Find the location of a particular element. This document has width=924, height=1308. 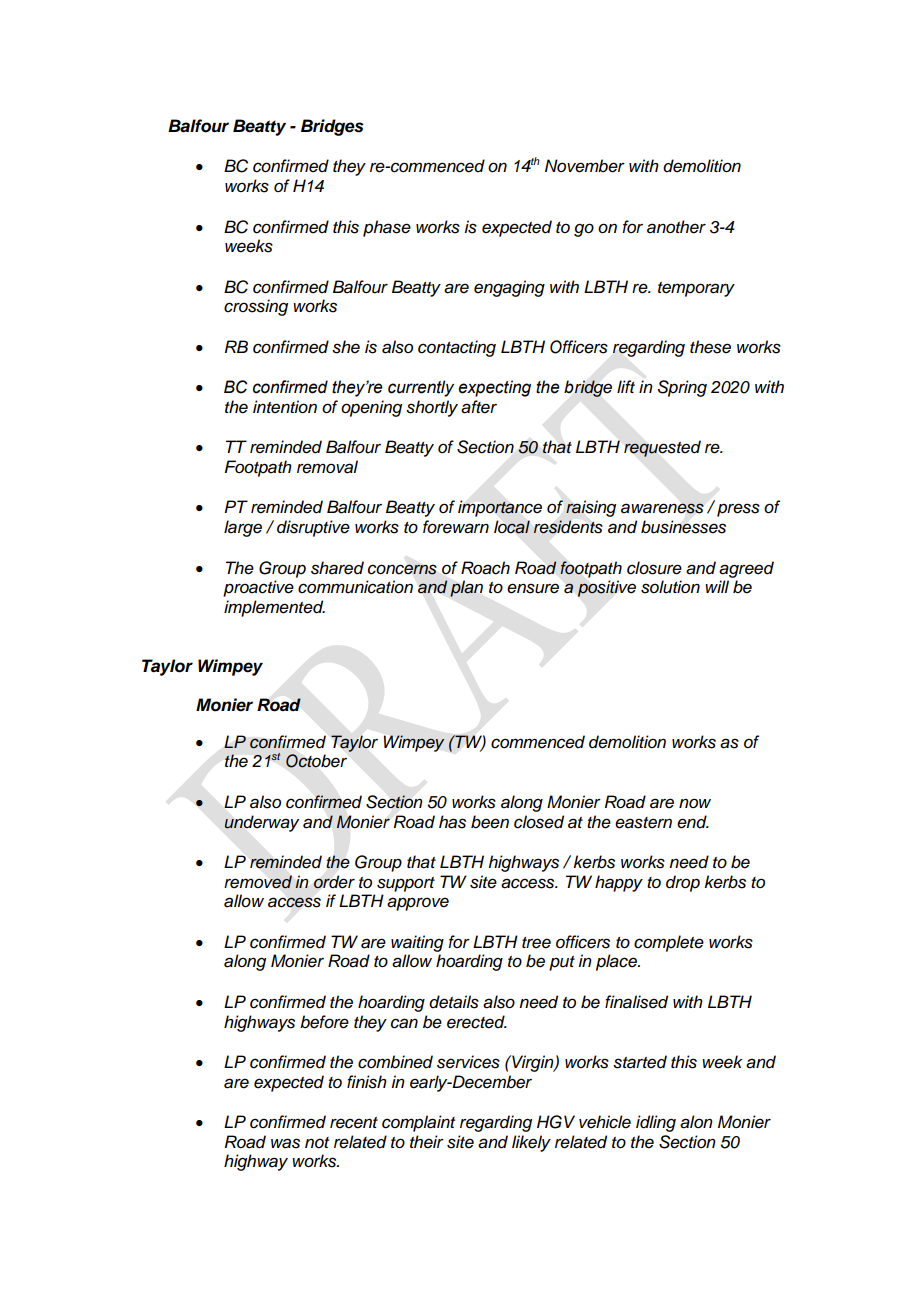

importance is located at coordinates (500, 508).
